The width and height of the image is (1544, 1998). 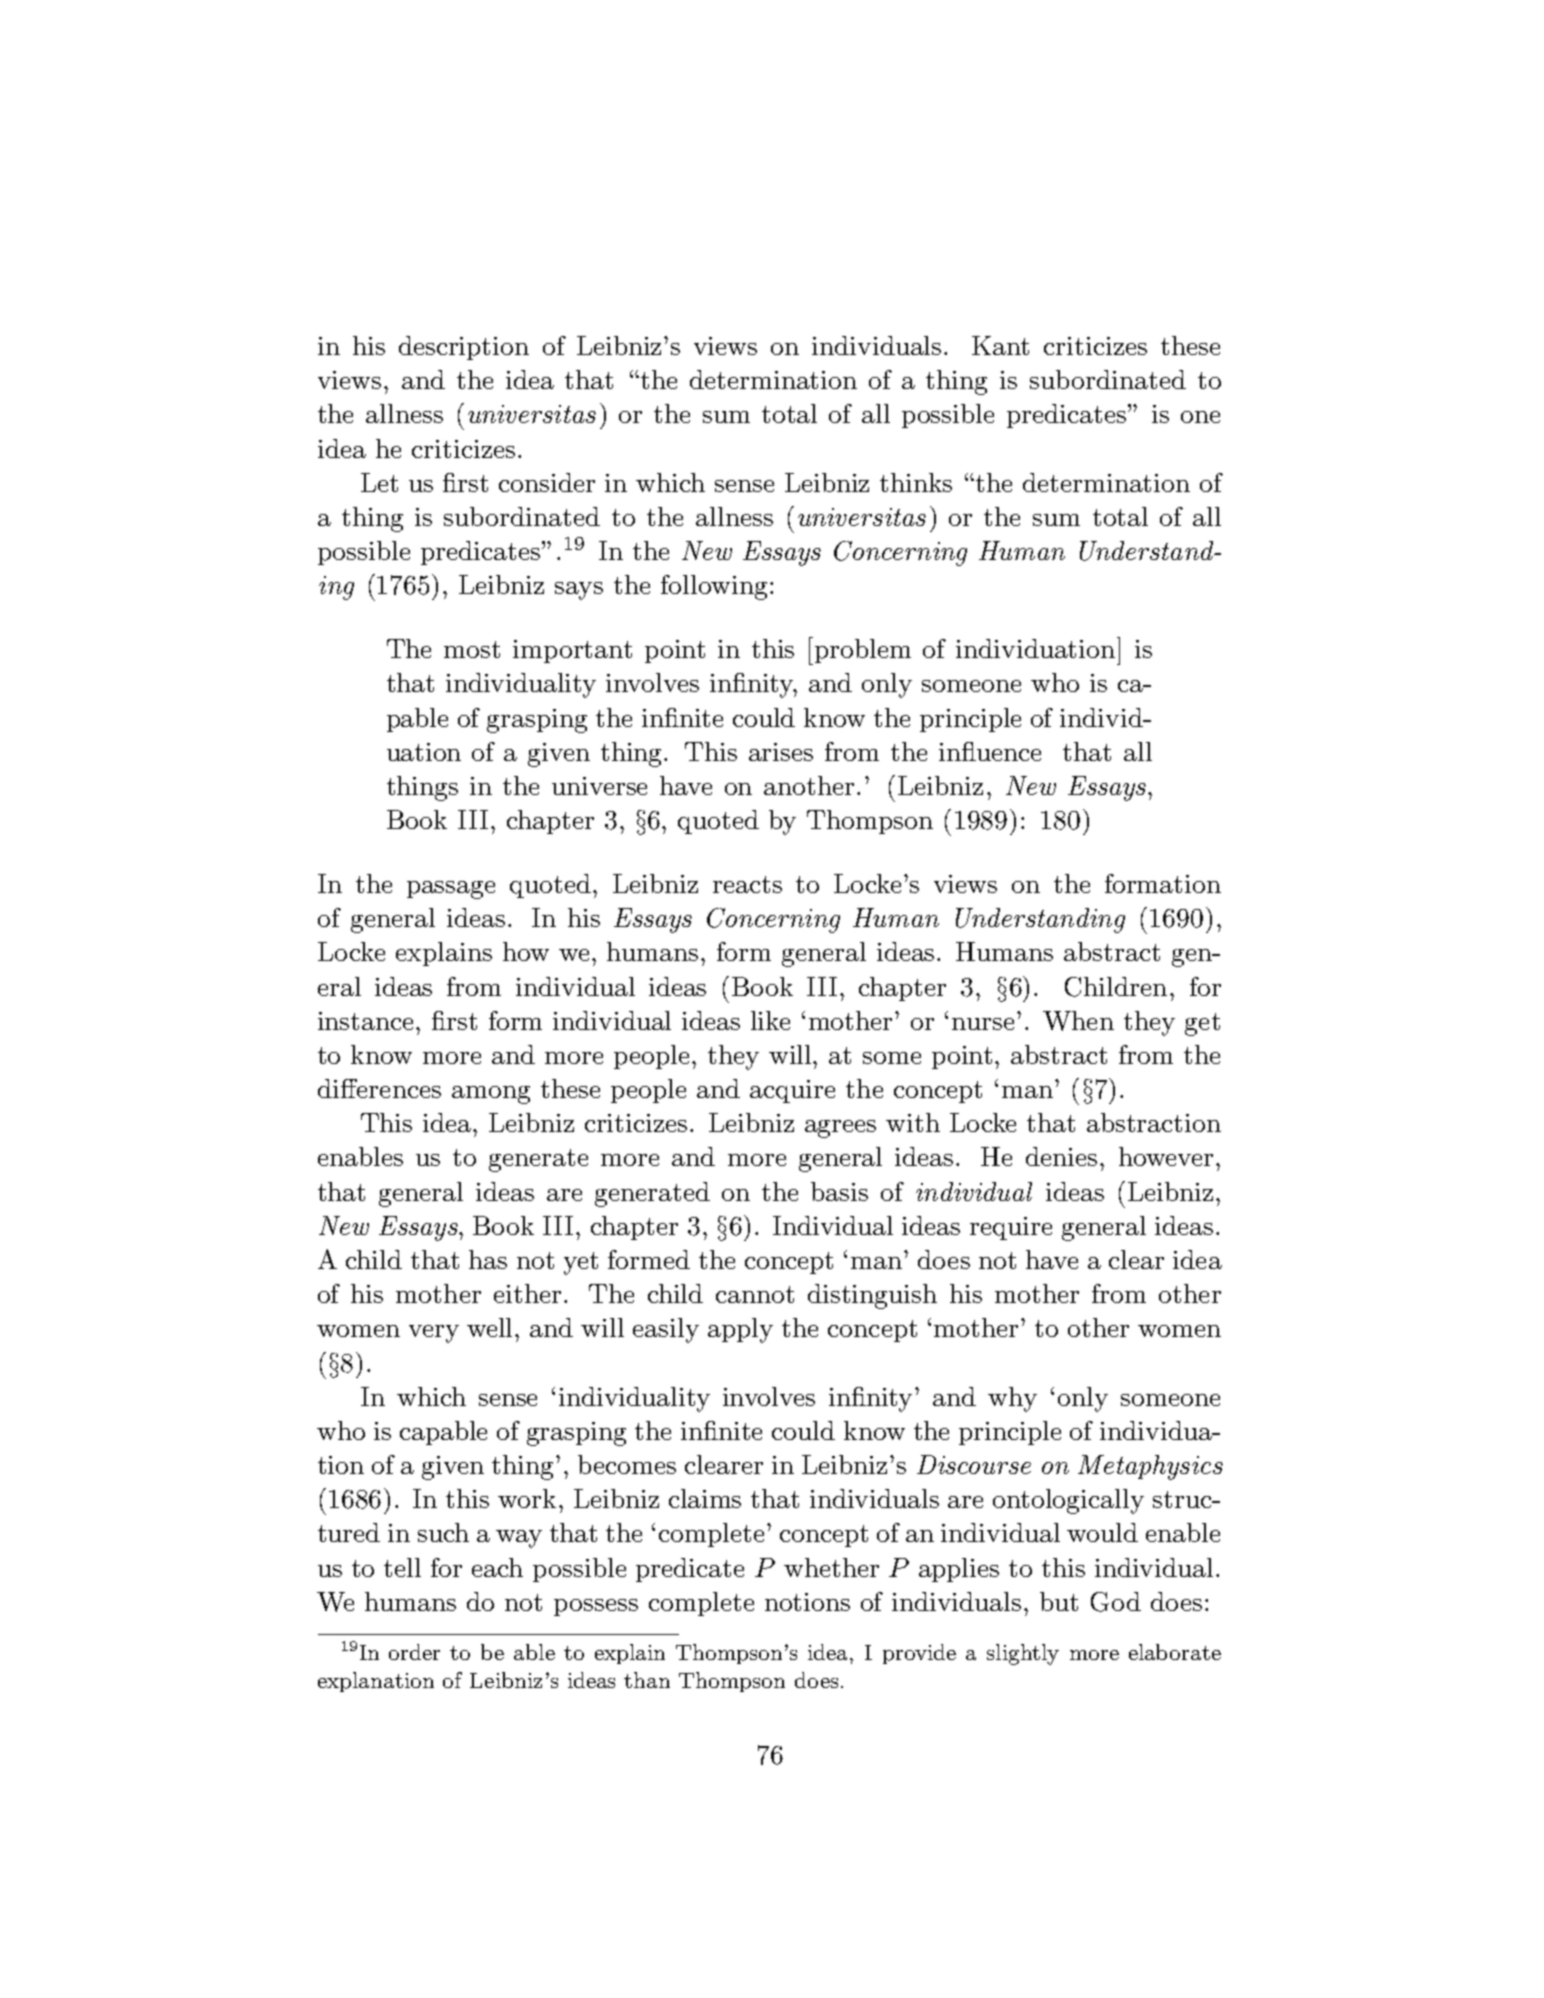 What do you see at coordinates (367, 1021) in the image?
I see `instance` at bounding box center [367, 1021].
